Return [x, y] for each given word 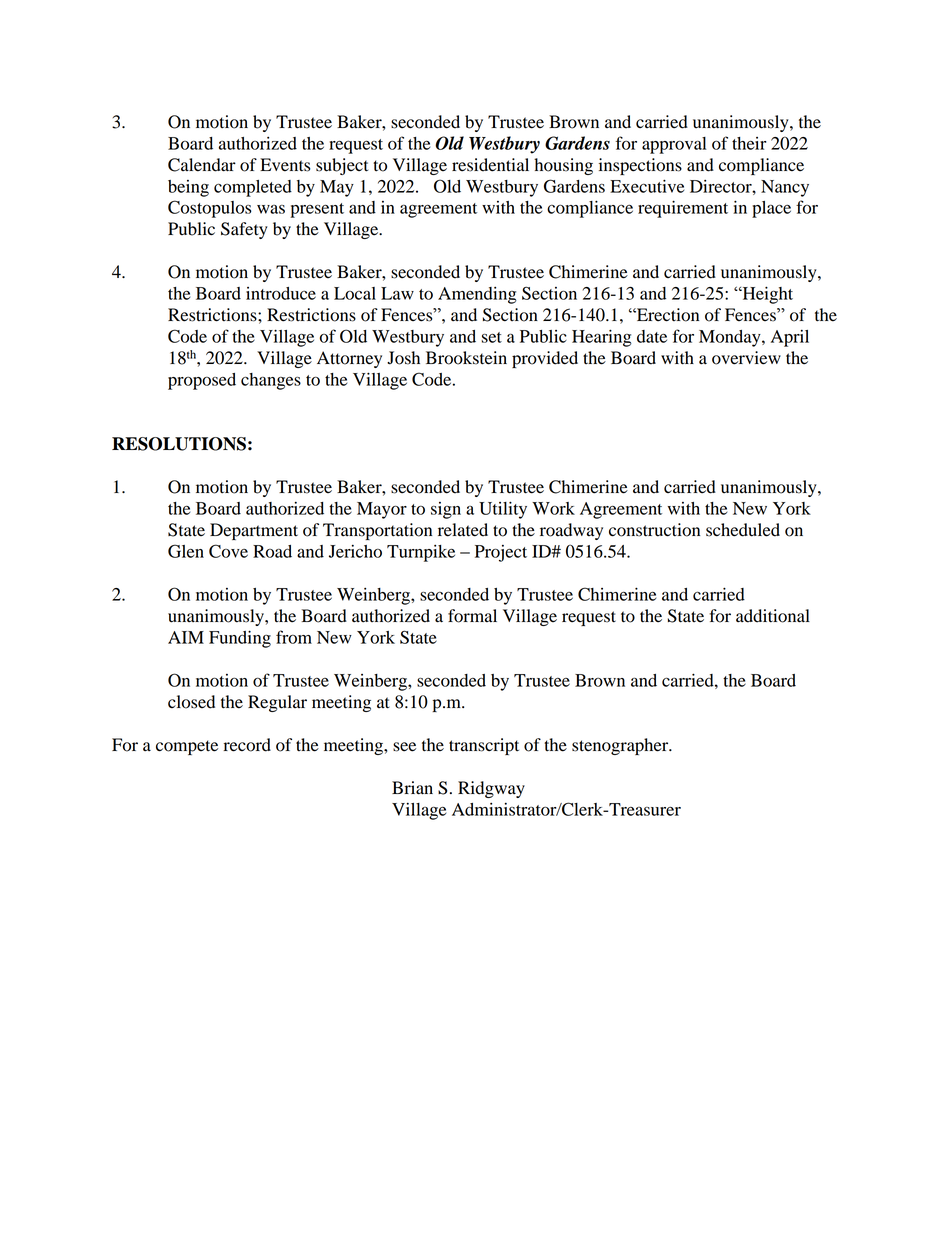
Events [285, 165]
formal [472, 616]
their [749, 143]
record [247, 745]
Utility [503, 510]
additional [773, 616]
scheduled [743, 530]
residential [490, 165]
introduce [281, 293]
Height [766, 295]
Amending [477, 295]
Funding [240, 639]
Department [254, 531]
